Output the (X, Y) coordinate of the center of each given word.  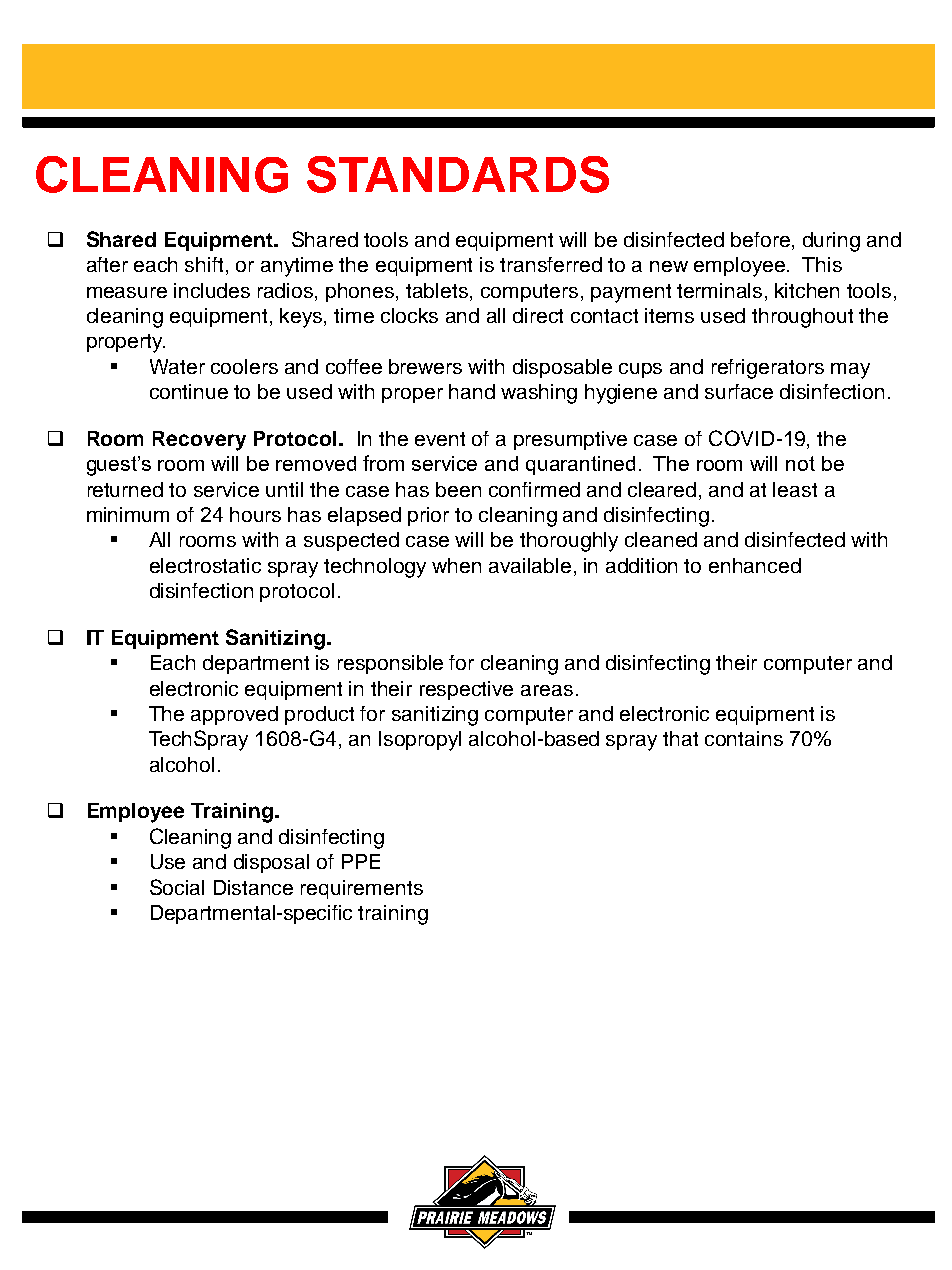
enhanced (755, 565)
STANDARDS (458, 174)
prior (428, 516)
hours (255, 514)
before (762, 241)
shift (206, 266)
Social (177, 887)
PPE (361, 861)
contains (744, 738)
